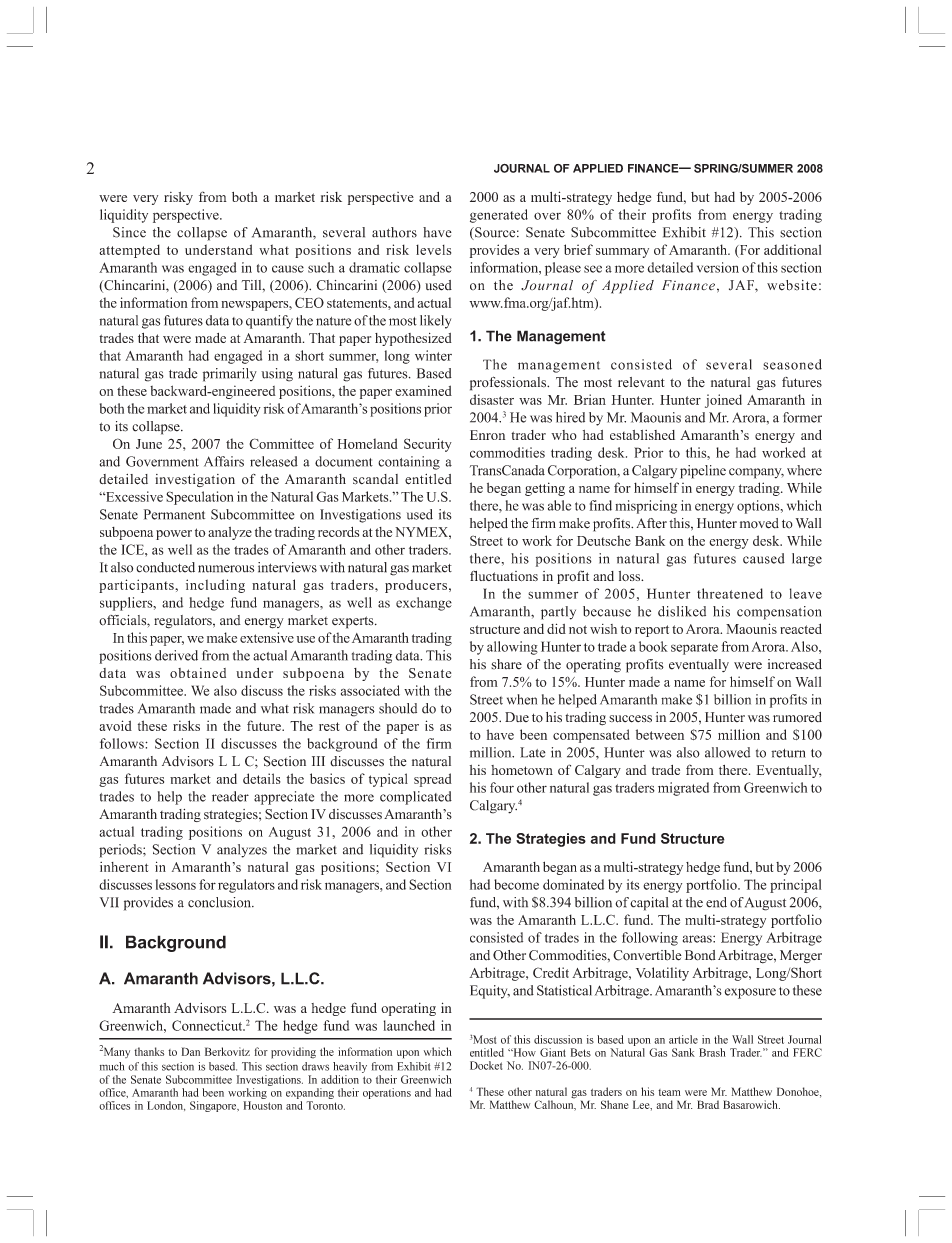 This screenshot has height=1243, width=952. What do you see at coordinates (486, 1065) in the screenshot?
I see `Docket` at bounding box center [486, 1065].
